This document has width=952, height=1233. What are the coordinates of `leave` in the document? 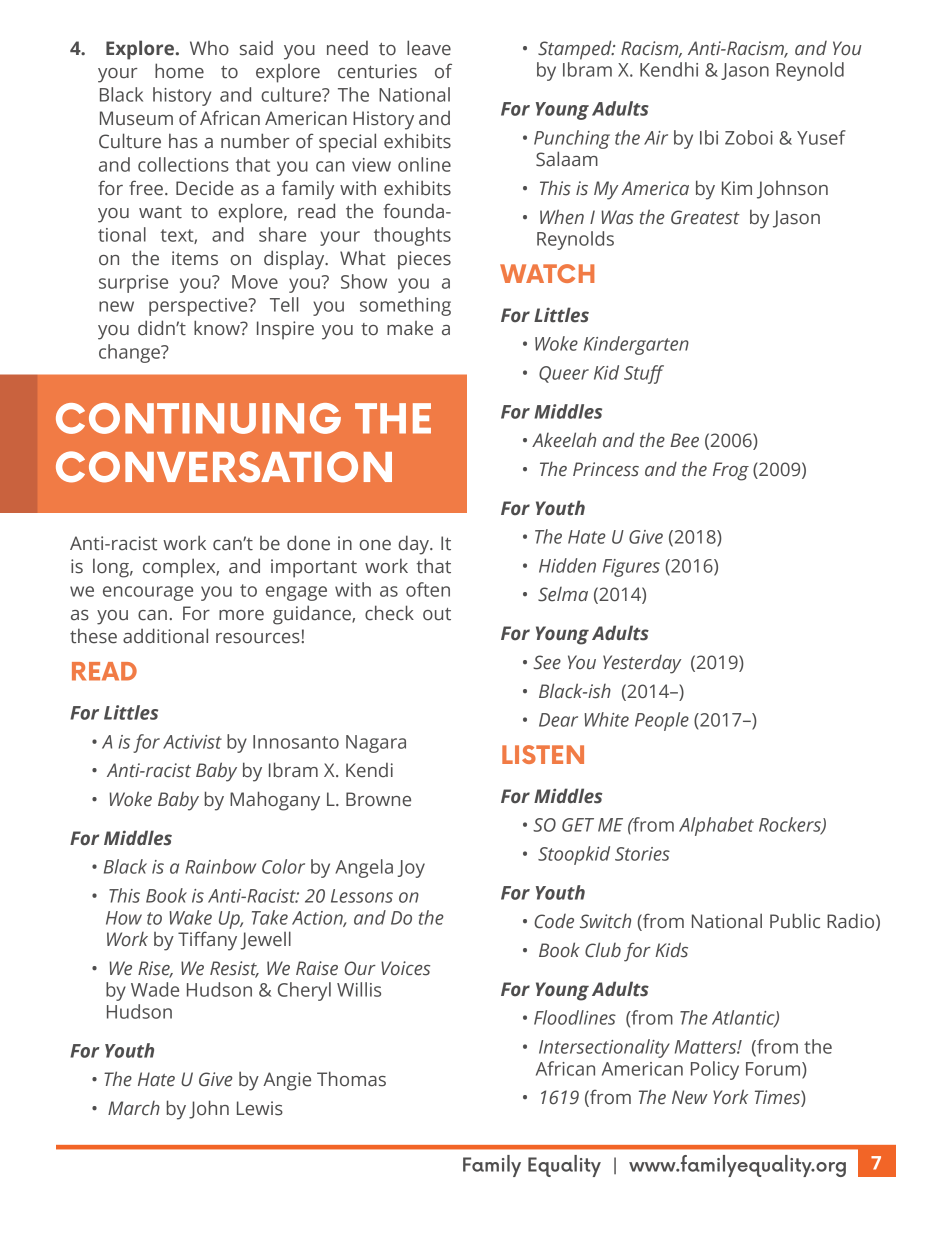 It's located at (429, 48).
